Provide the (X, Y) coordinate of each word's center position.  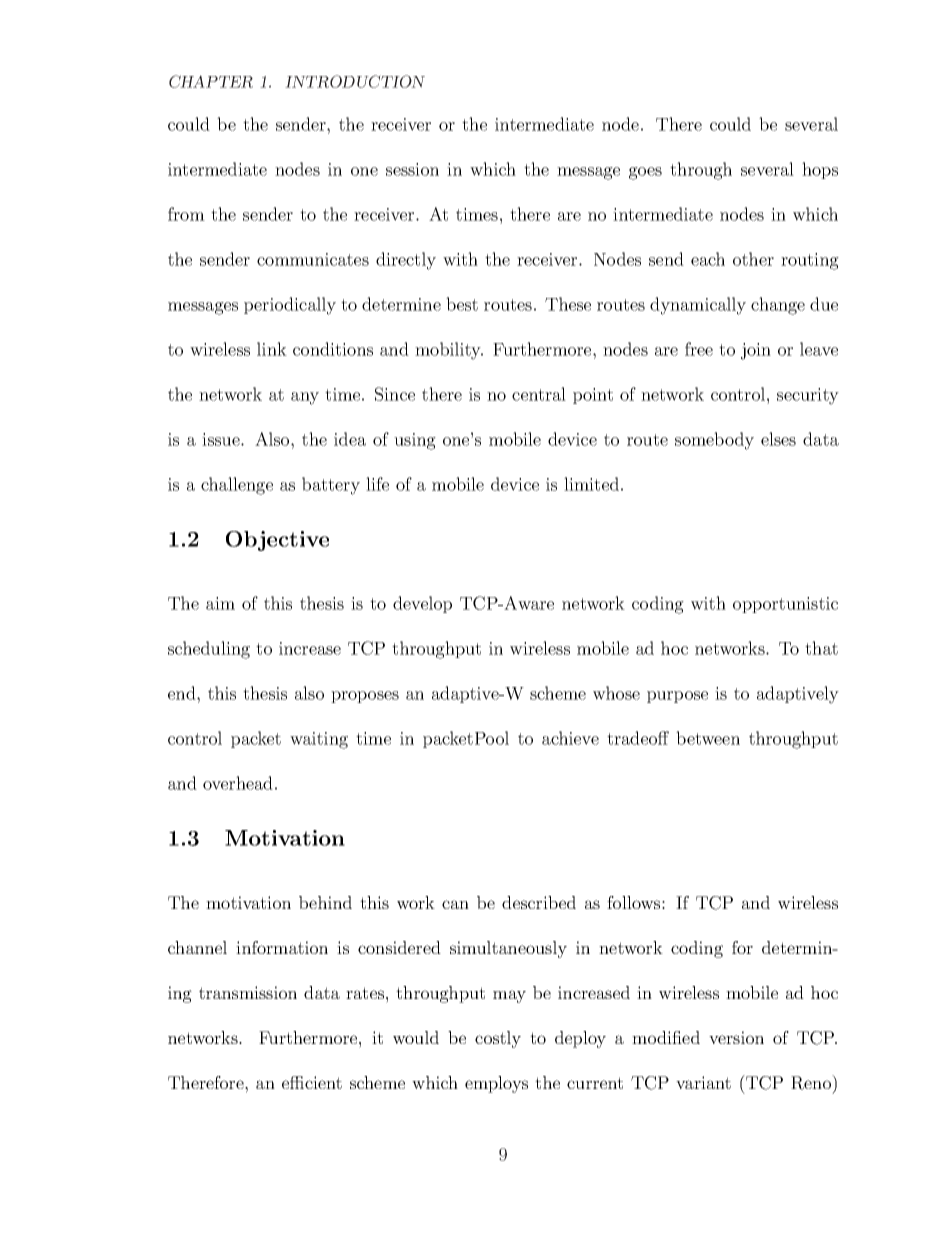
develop (422, 604)
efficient (312, 1082)
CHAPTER (211, 81)
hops (820, 170)
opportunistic (785, 605)
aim (220, 603)
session (412, 169)
